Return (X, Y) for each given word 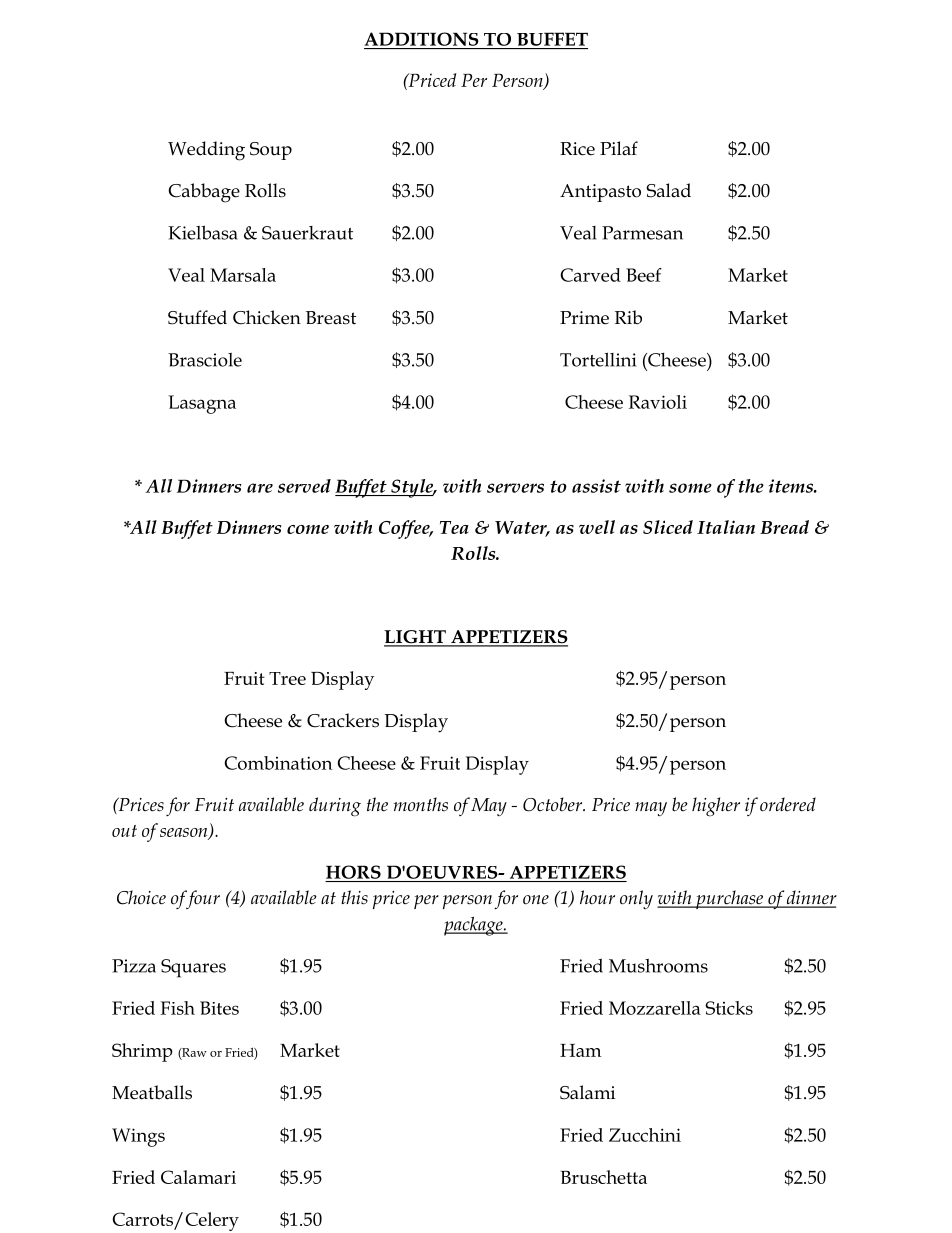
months (421, 804)
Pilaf (619, 148)
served (304, 486)
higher (716, 807)
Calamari (198, 1177)
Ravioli (658, 402)
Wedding (206, 151)
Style (412, 488)
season (185, 833)
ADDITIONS (421, 39)
